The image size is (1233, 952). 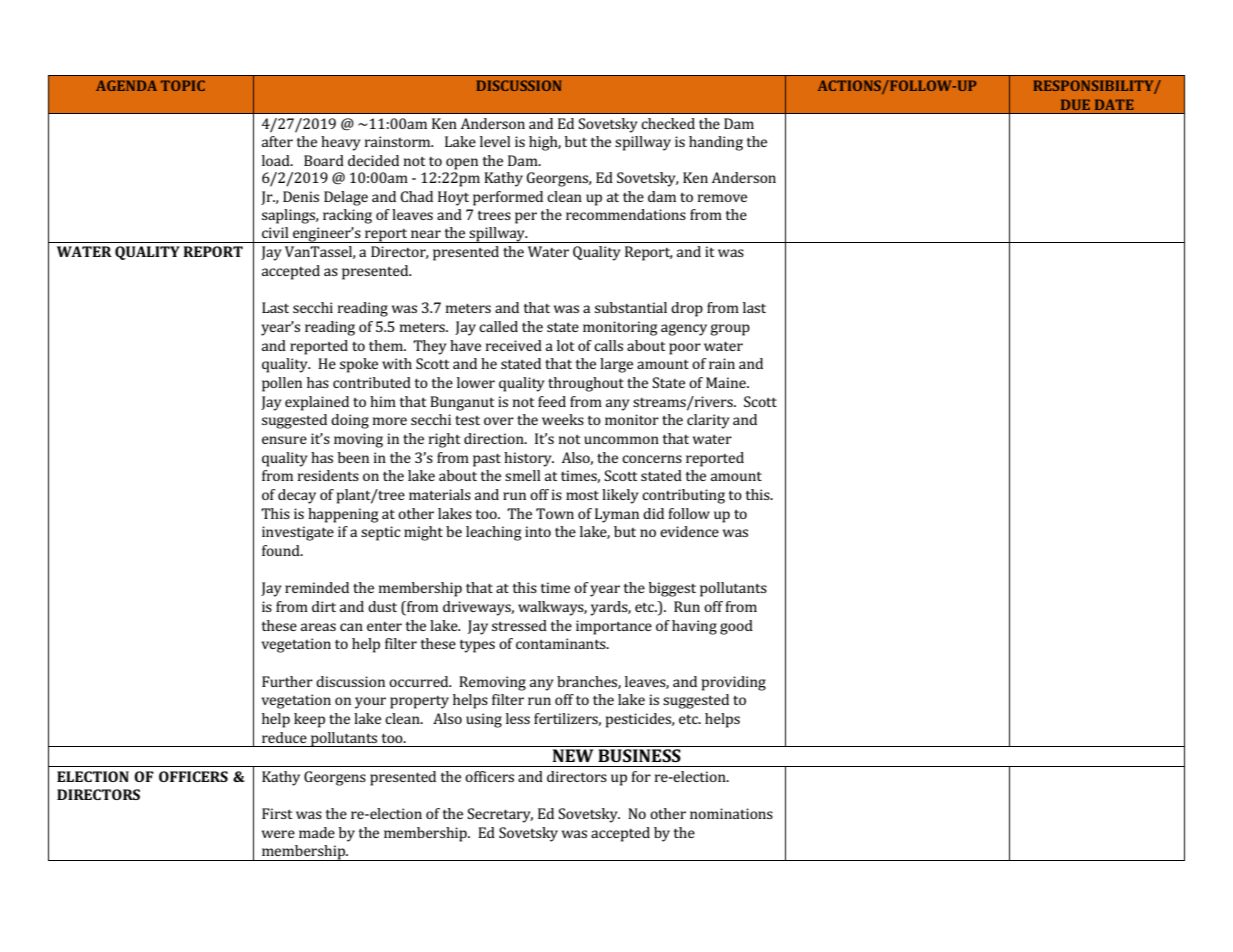 I want to click on biggest, so click(x=672, y=589).
